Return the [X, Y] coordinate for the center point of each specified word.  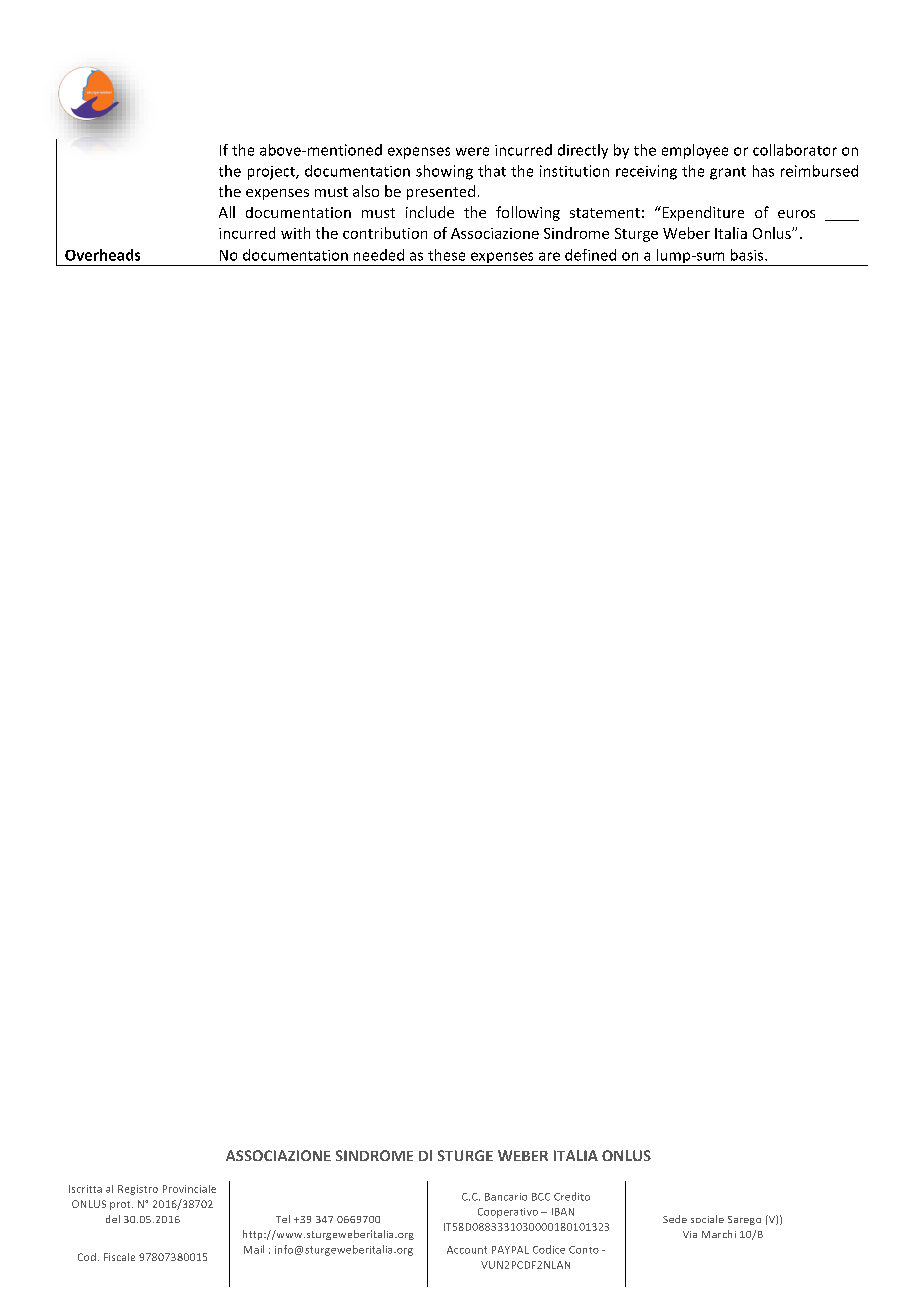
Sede [675, 1219]
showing [444, 172]
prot [121, 1205]
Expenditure [702, 213]
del [113, 1219]
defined [590, 255]
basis [748, 255]
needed [379, 255]
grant [728, 173]
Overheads [102, 255]
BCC [541, 1197]
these [446, 255]
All [227, 212]
